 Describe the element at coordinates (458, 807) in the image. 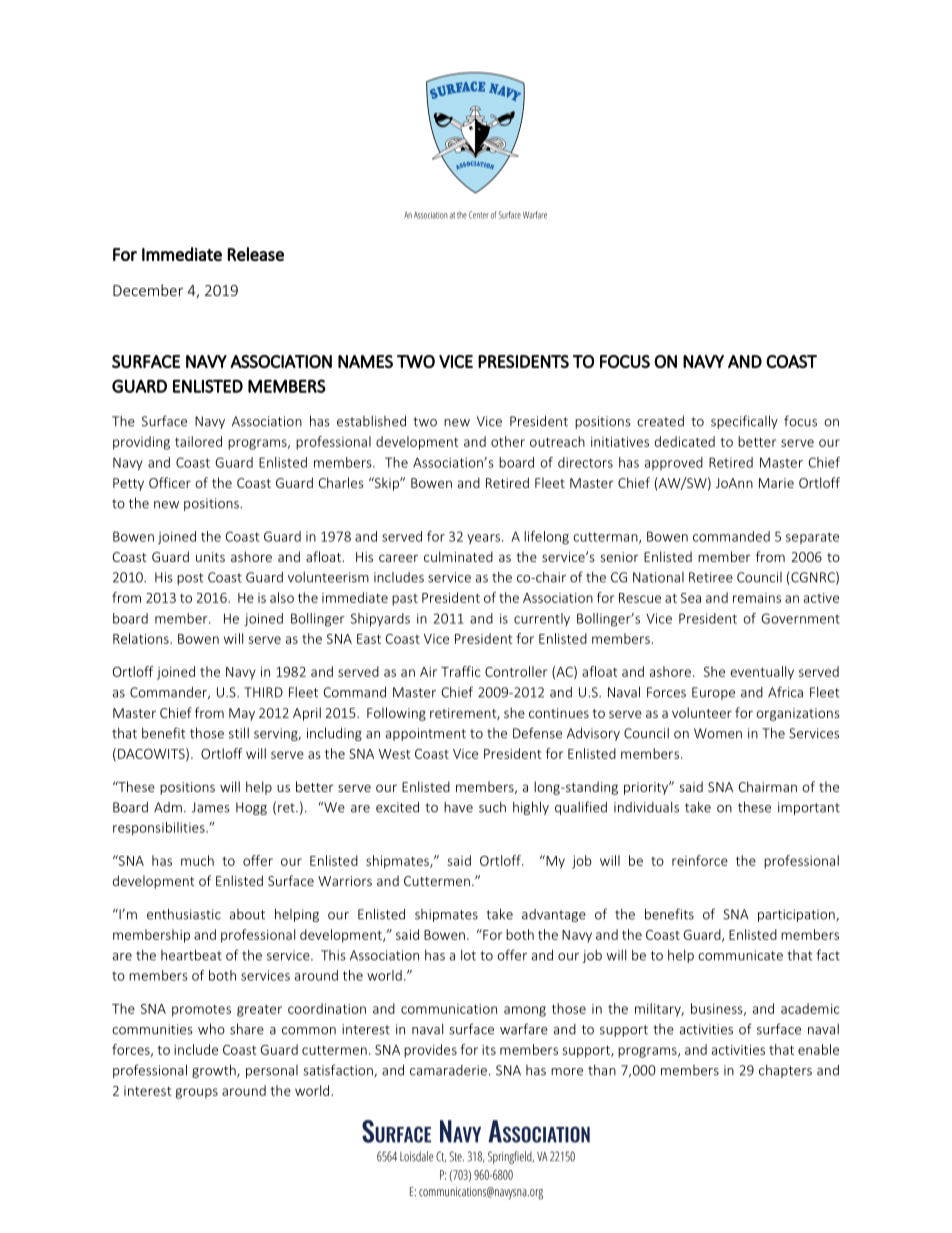

I see `have` at that location.
